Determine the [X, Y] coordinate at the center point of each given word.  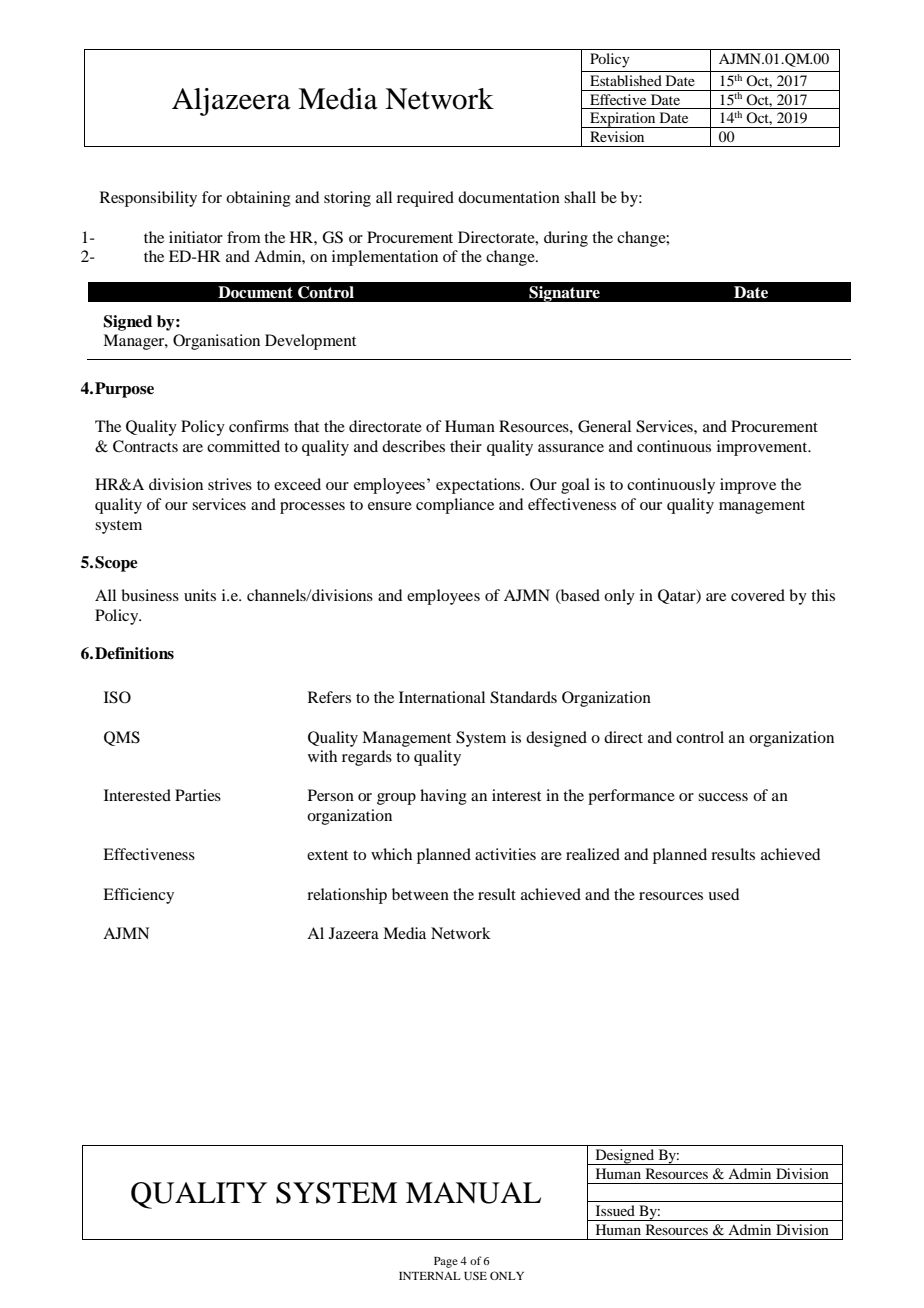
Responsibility [148, 199]
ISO [117, 697]
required [425, 199]
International [442, 697]
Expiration [623, 120]
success [723, 797]
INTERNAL [430, 1276]
